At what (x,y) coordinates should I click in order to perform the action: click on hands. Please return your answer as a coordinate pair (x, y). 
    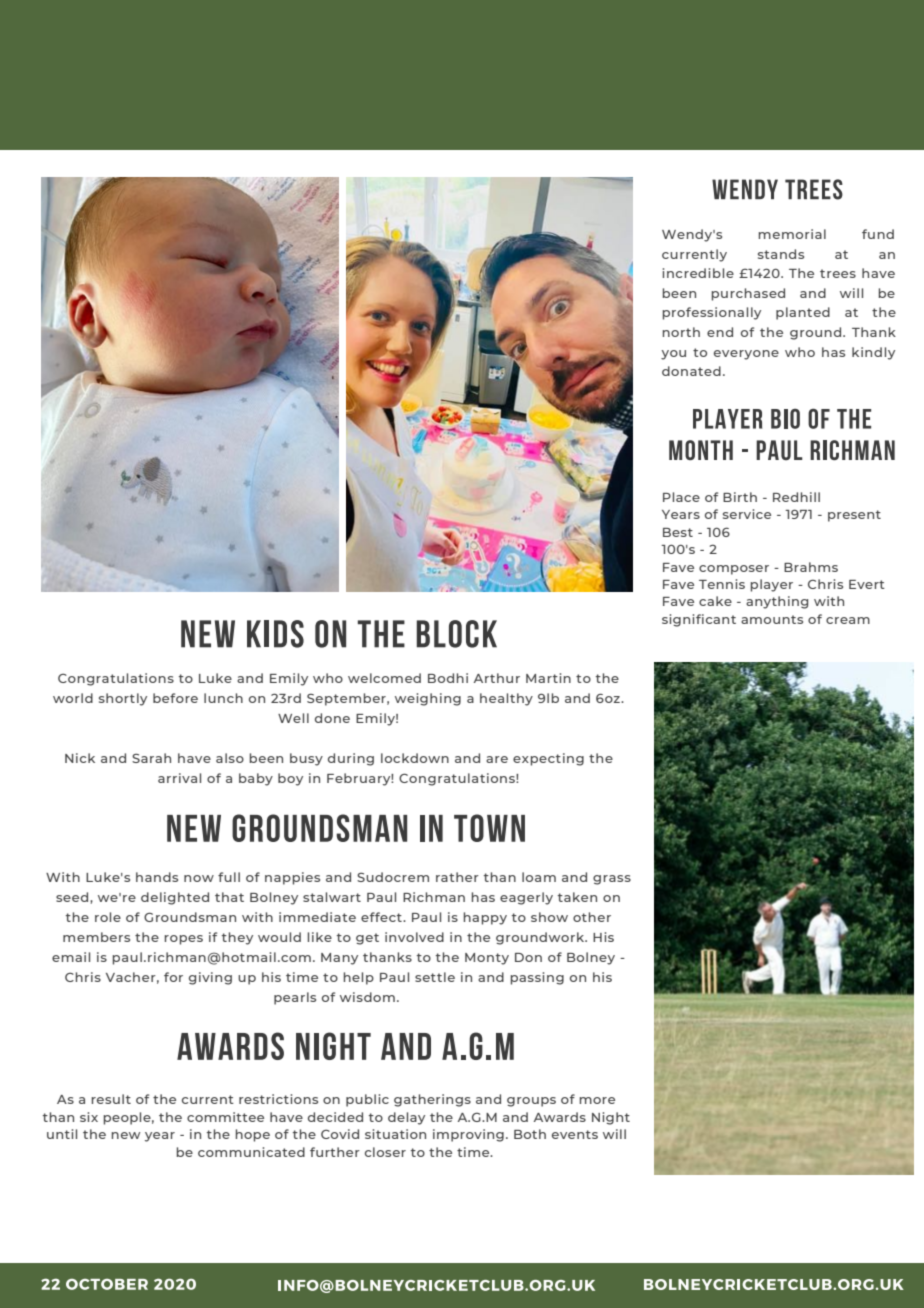
    Looking at the image, I should click on (157, 877).
